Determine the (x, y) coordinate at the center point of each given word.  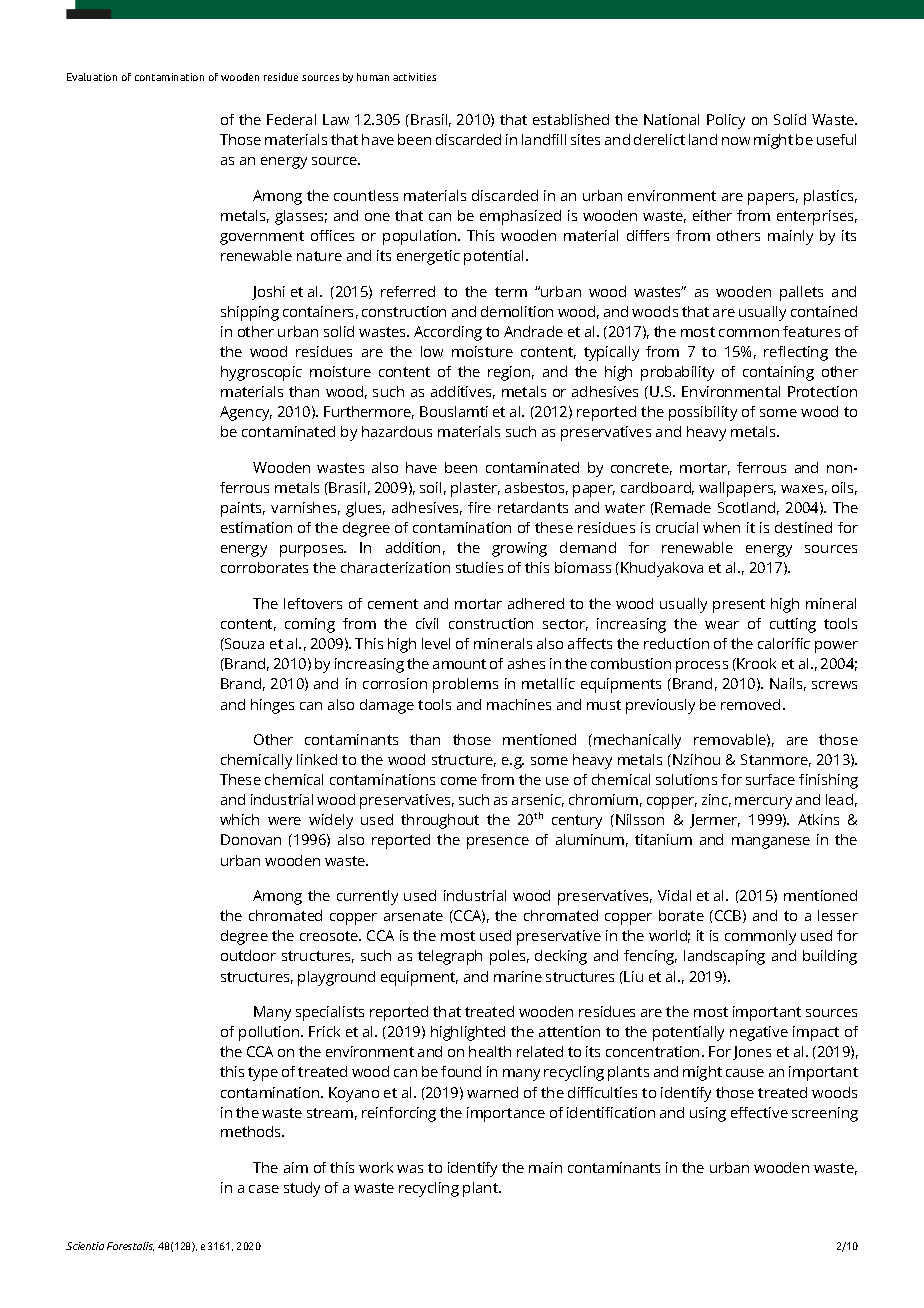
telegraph (450, 957)
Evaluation (92, 77)
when (721, 527)
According (448, 333)
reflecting (796, 353)
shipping (250, 313)
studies (479, 567)
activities (414, 77)
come (459, 781)
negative (759, 1033)
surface (770, 779)
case (264, 1189)
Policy (726, 121)
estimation (256, 527)
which (239, 819)
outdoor (248, 955)
